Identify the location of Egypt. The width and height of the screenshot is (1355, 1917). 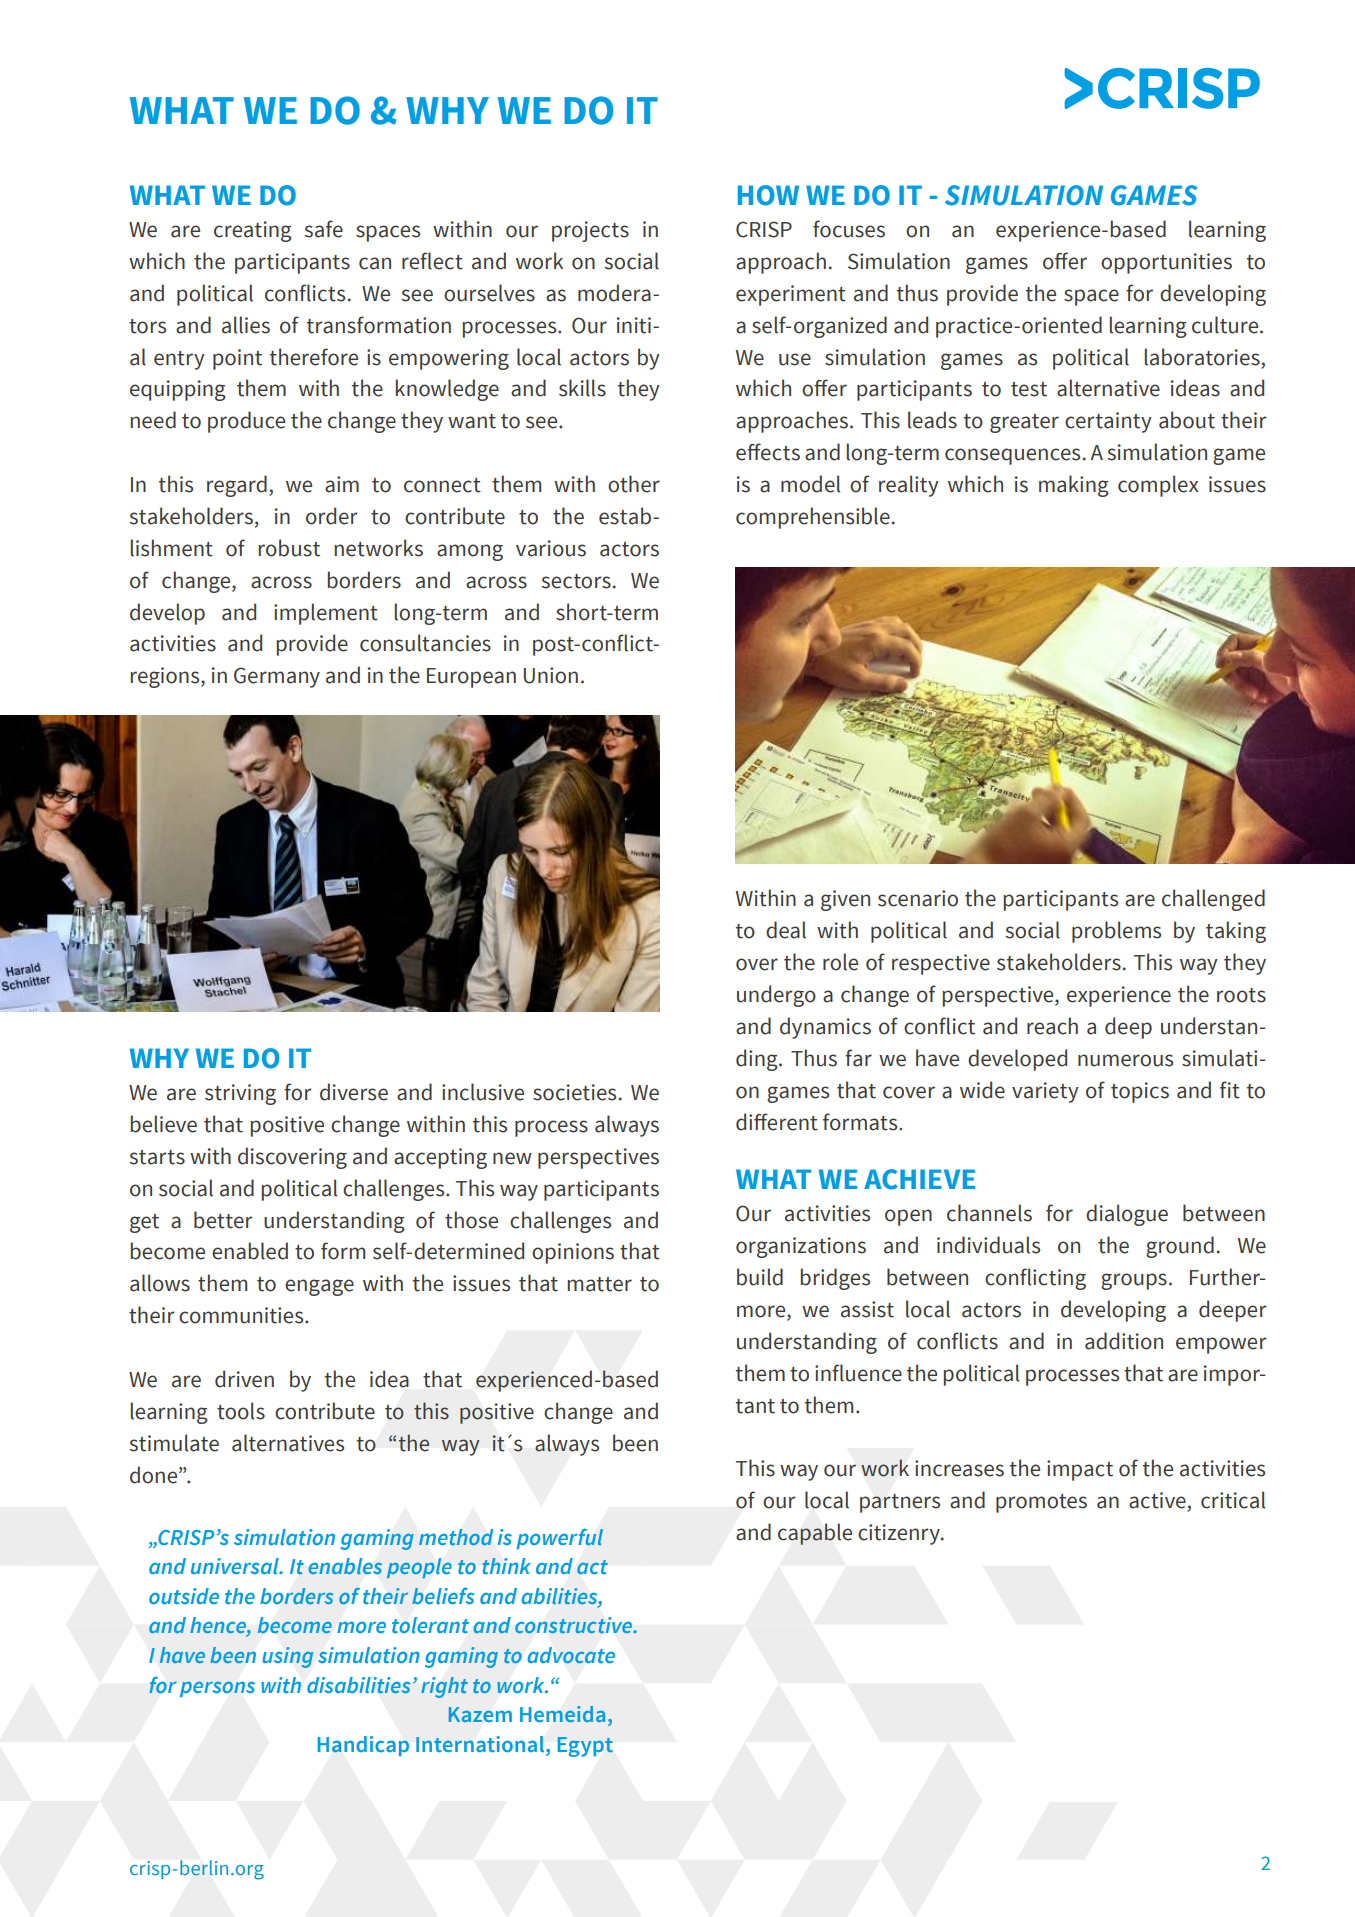
(585, 1747).
